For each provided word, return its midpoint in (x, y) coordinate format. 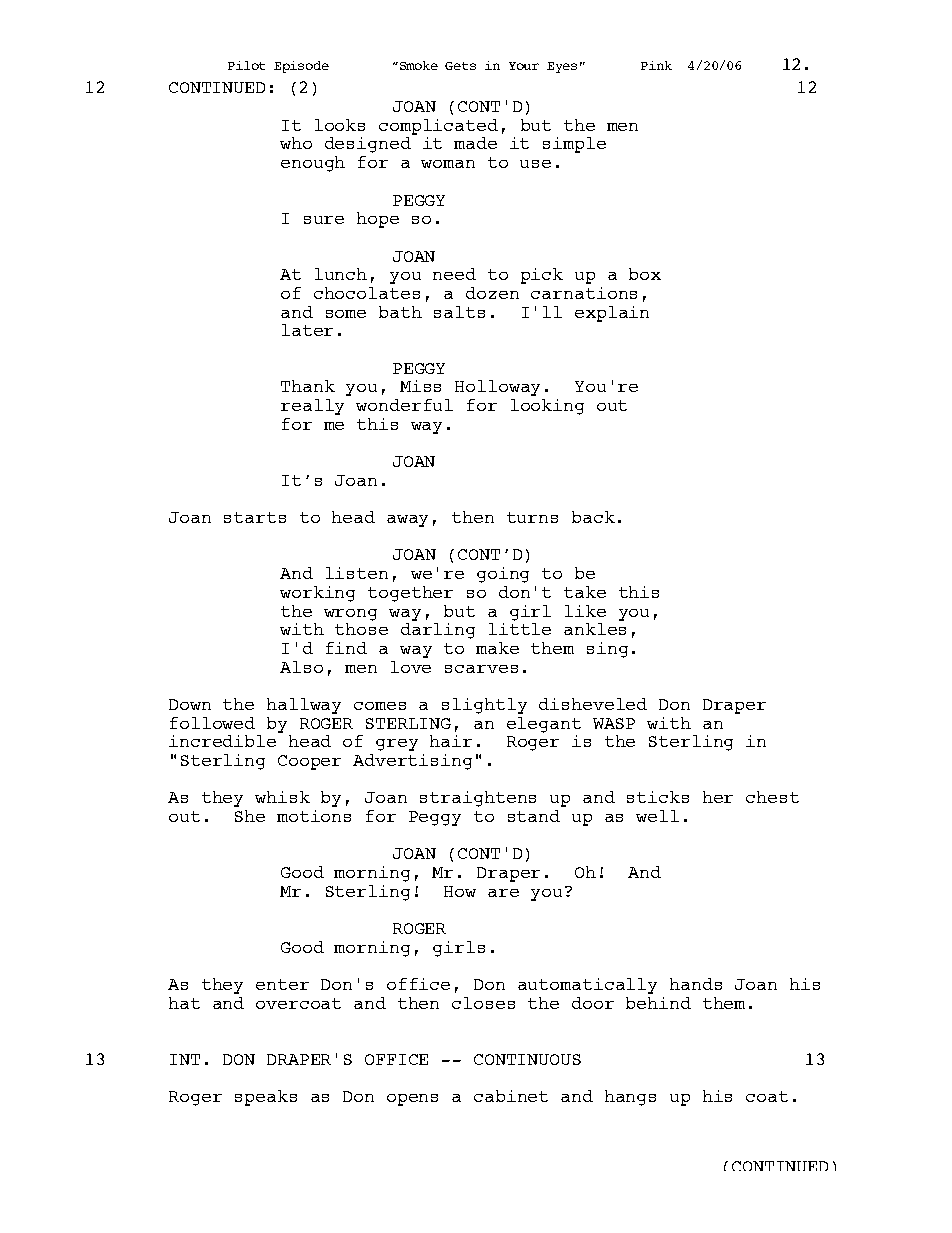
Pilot (246, 65)
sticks (658, 797)
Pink (656, 65)
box (645, 274)
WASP (614, 723)
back (593, 517)
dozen (492, 293)
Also (301, 667)
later (307, 330)
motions (314, 816)
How (460, 891)
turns (532, 517)
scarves (481, 669)
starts (255, 517)
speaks (266, 1098)
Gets (460, 66)
